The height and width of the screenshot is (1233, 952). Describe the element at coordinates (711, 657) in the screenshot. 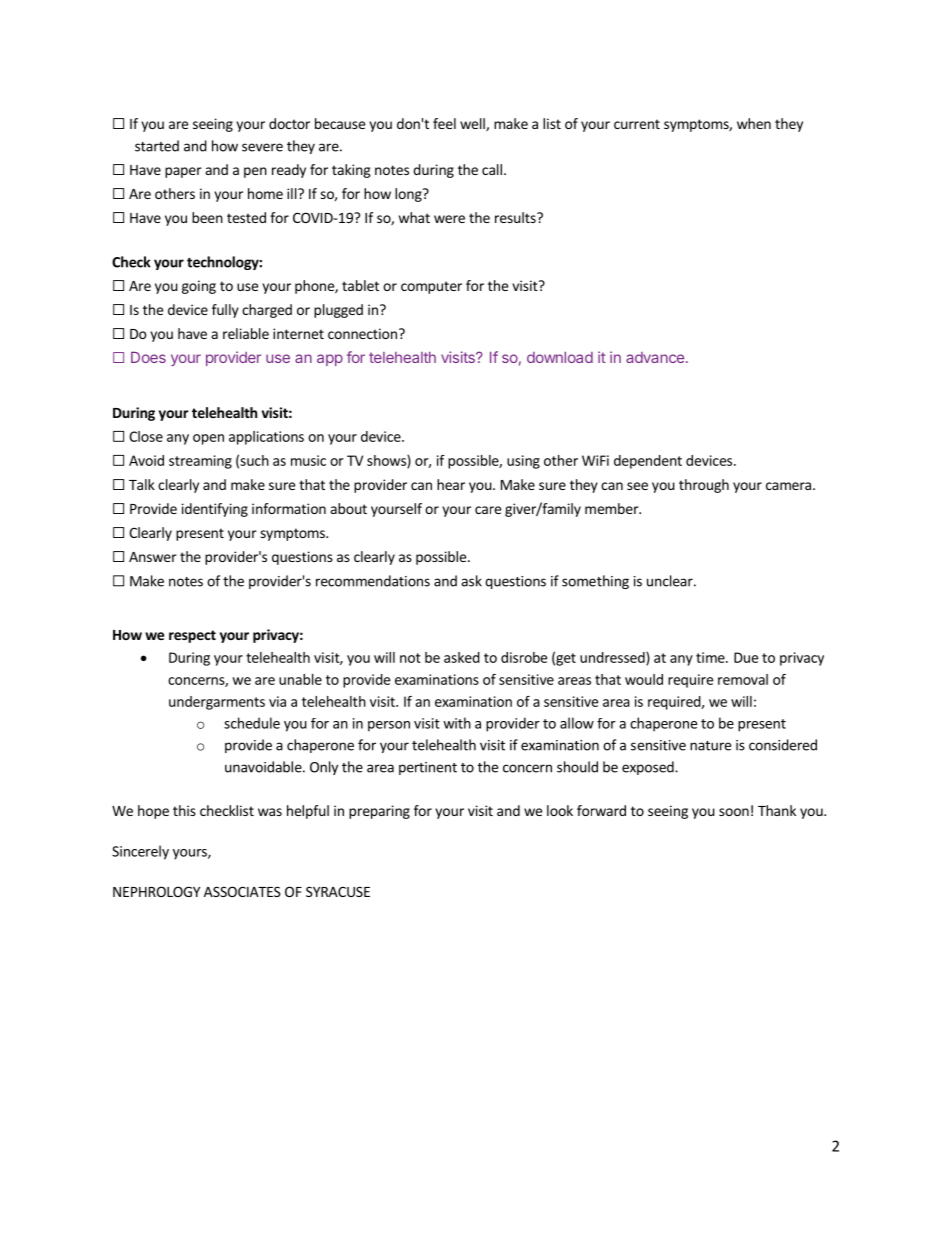

I see `time` at that location.
